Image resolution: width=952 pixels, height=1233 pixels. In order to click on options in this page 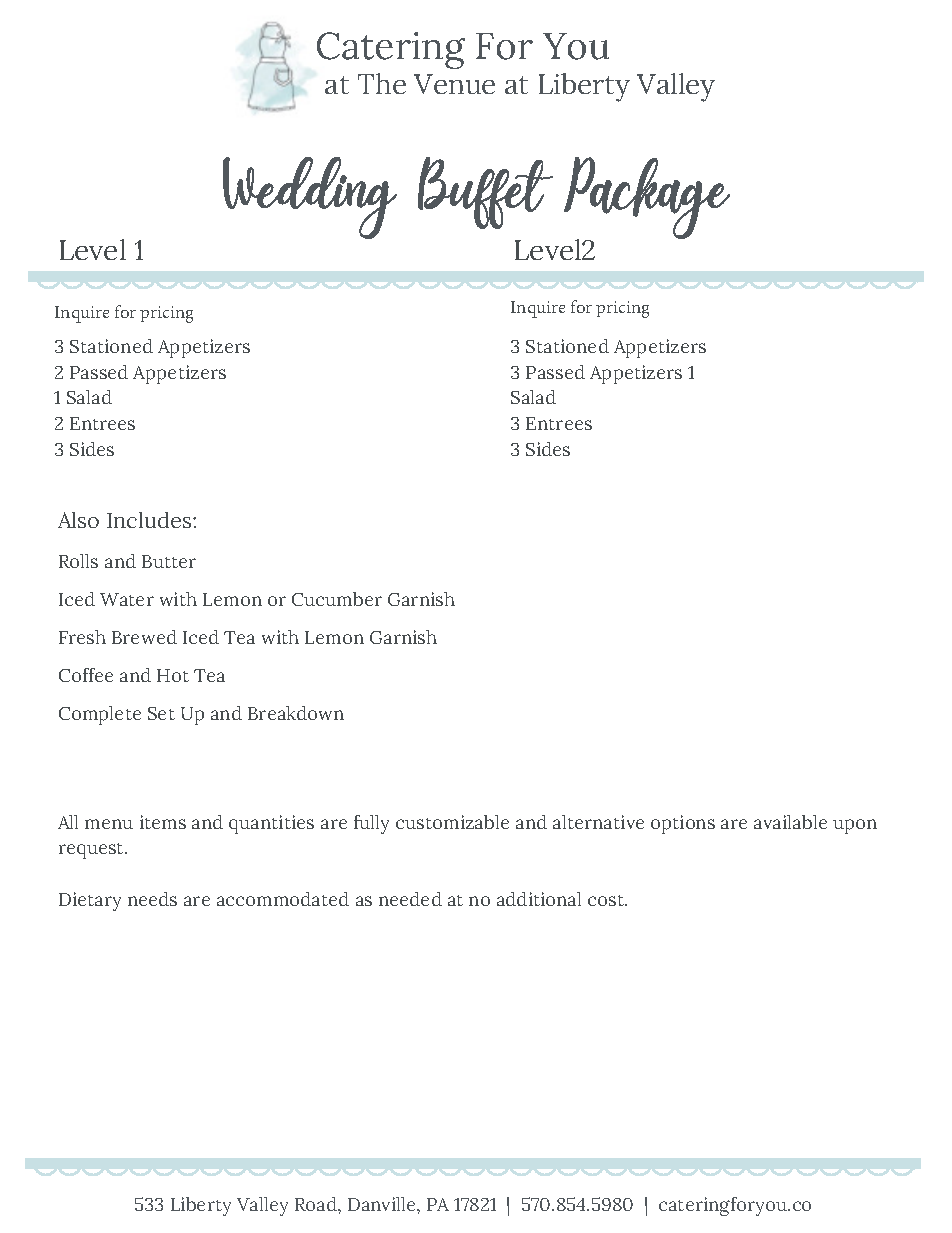, I will do `click(683, 824)`.
